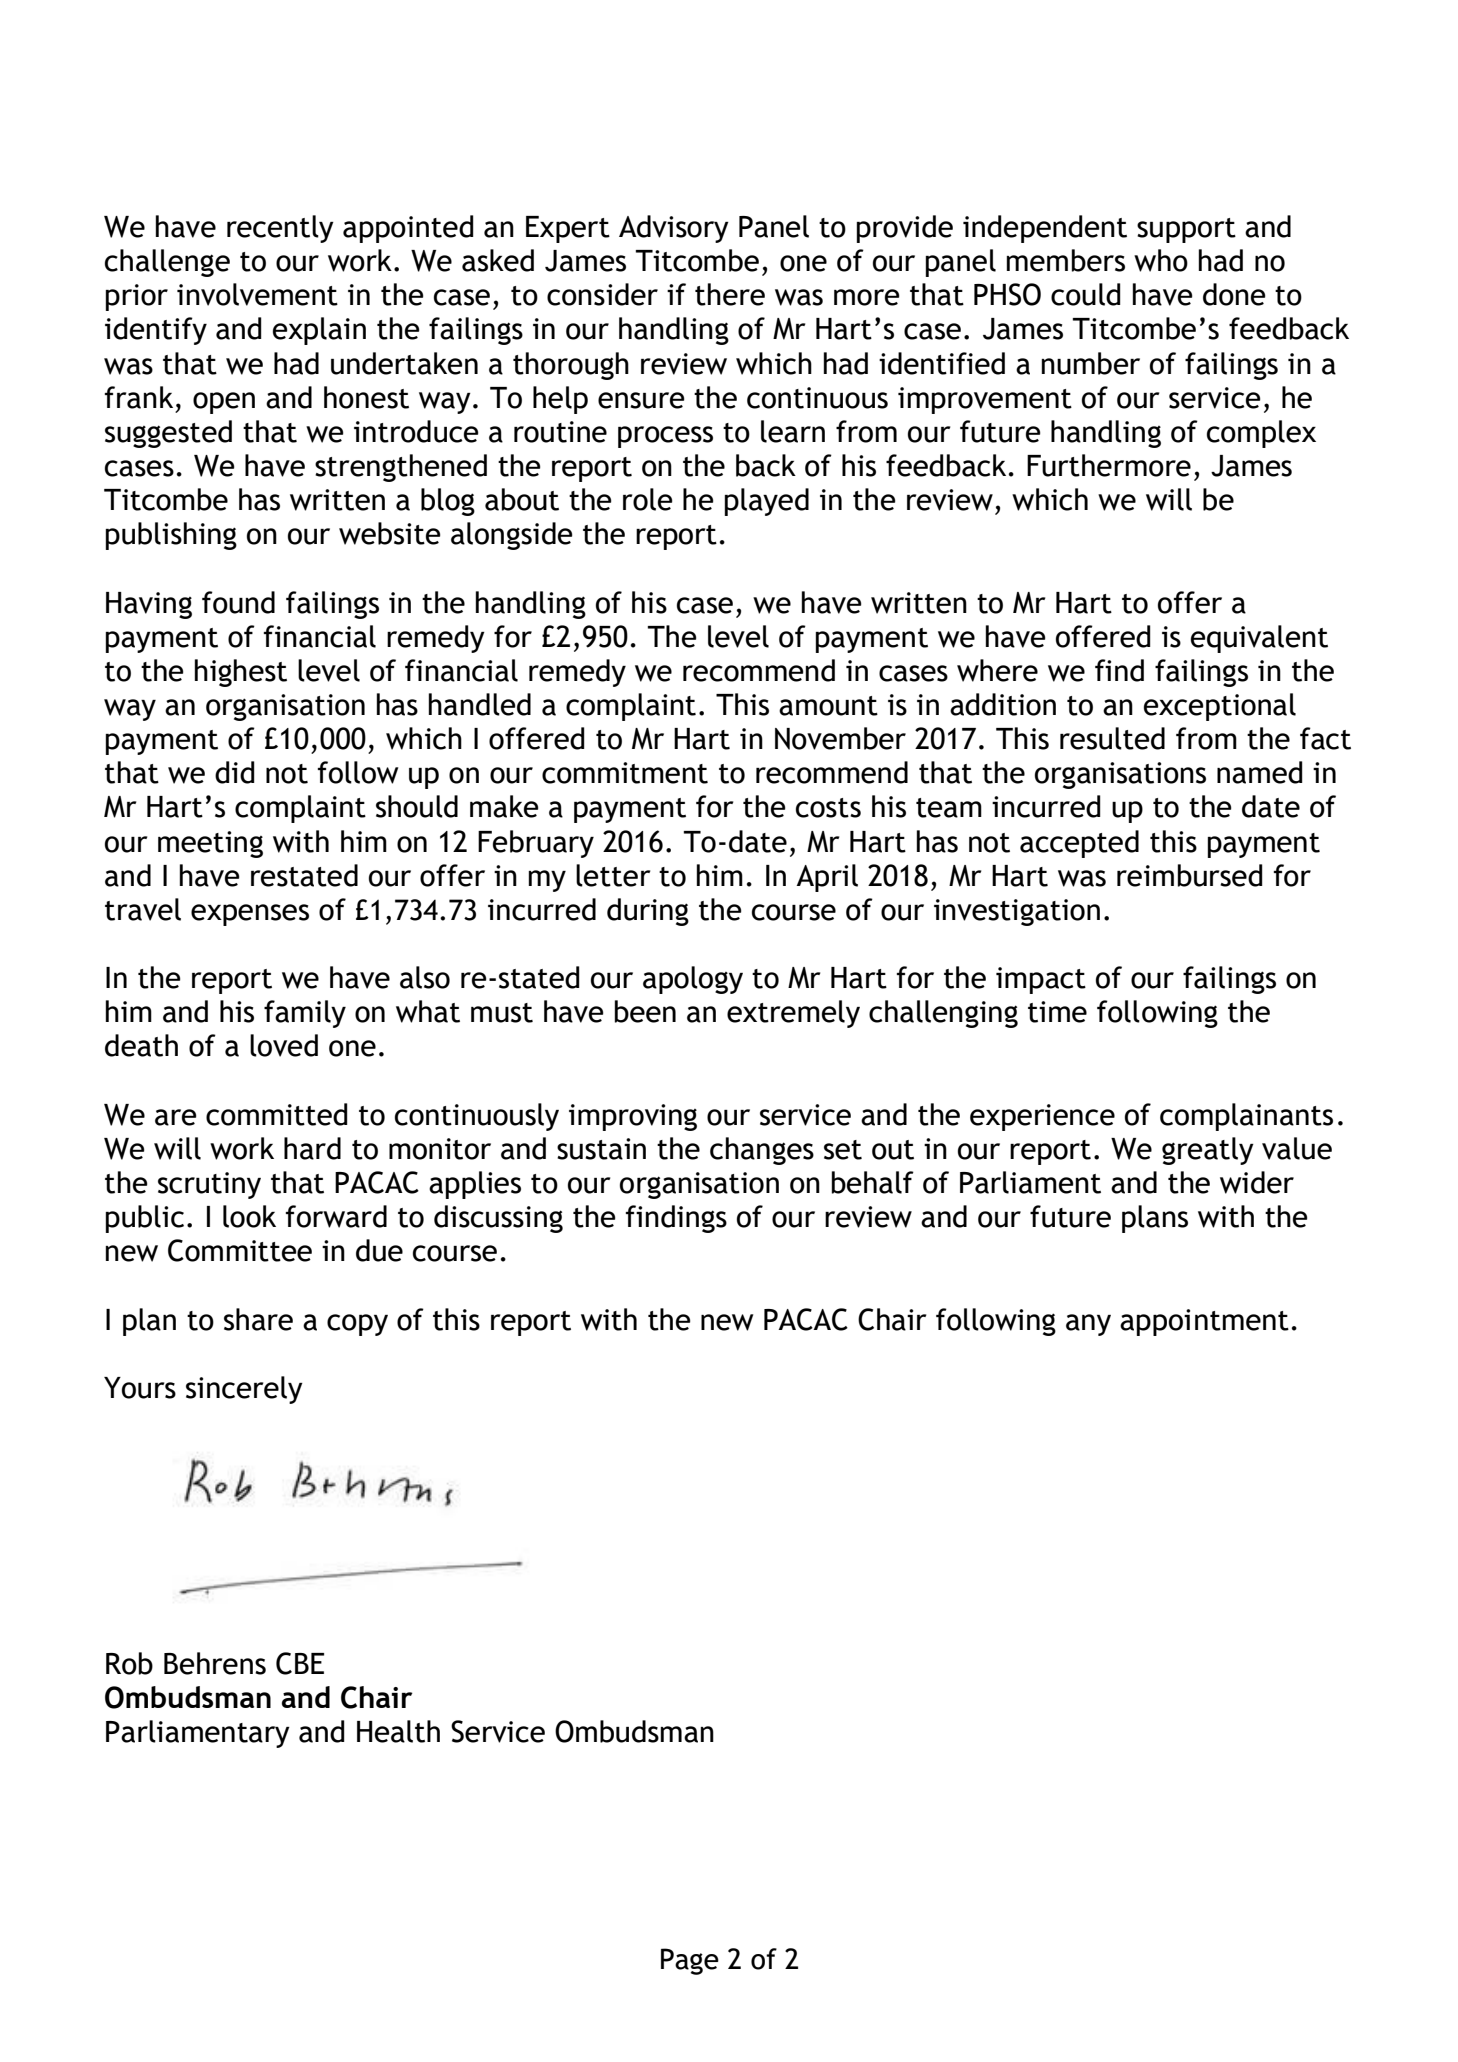 The image size is (1458, 2062). What do you see at coordinates (1208, 1151) in the page?
I see `greatly` at bounding box center [1208, 1151].
